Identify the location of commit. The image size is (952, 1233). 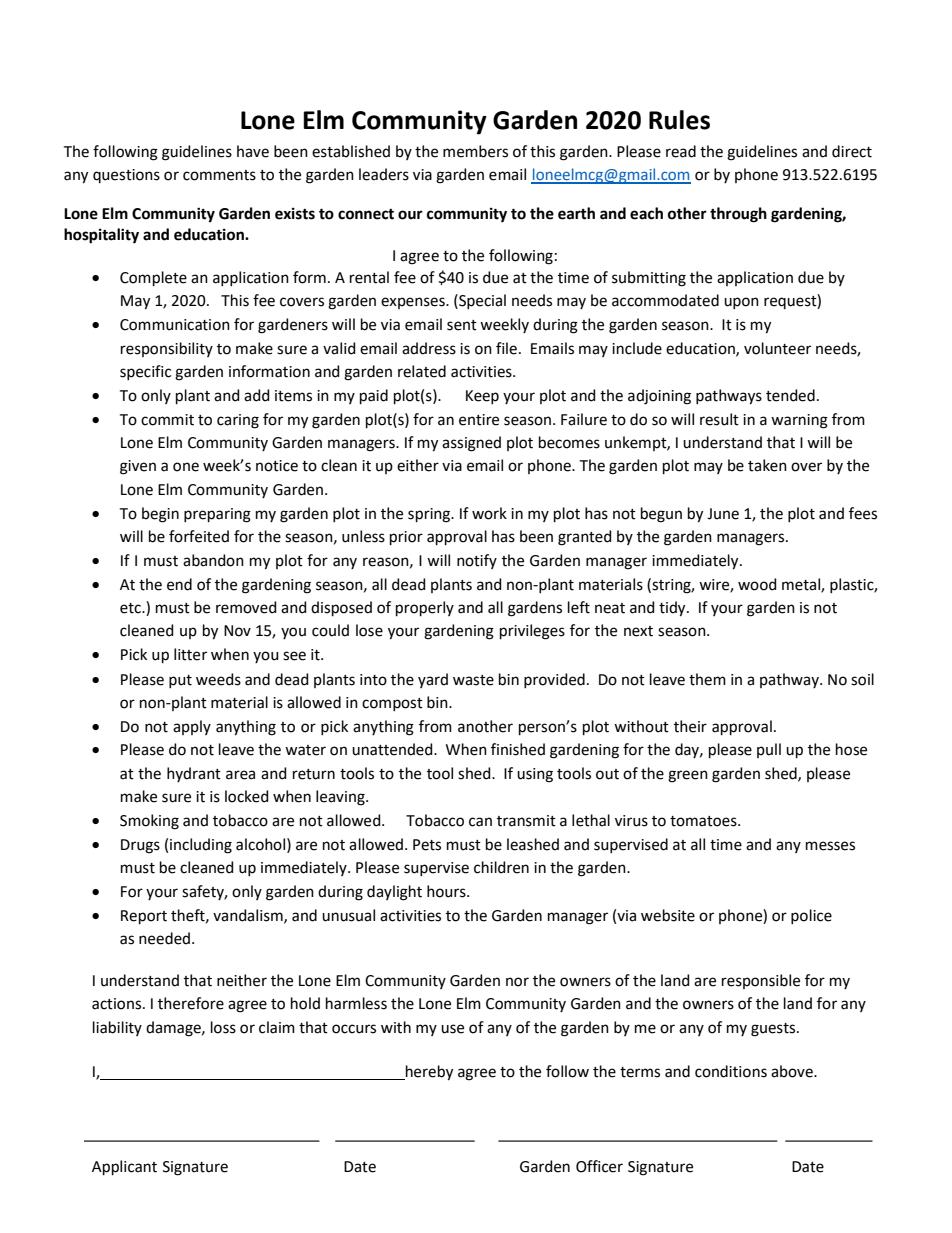
(167, 420).
